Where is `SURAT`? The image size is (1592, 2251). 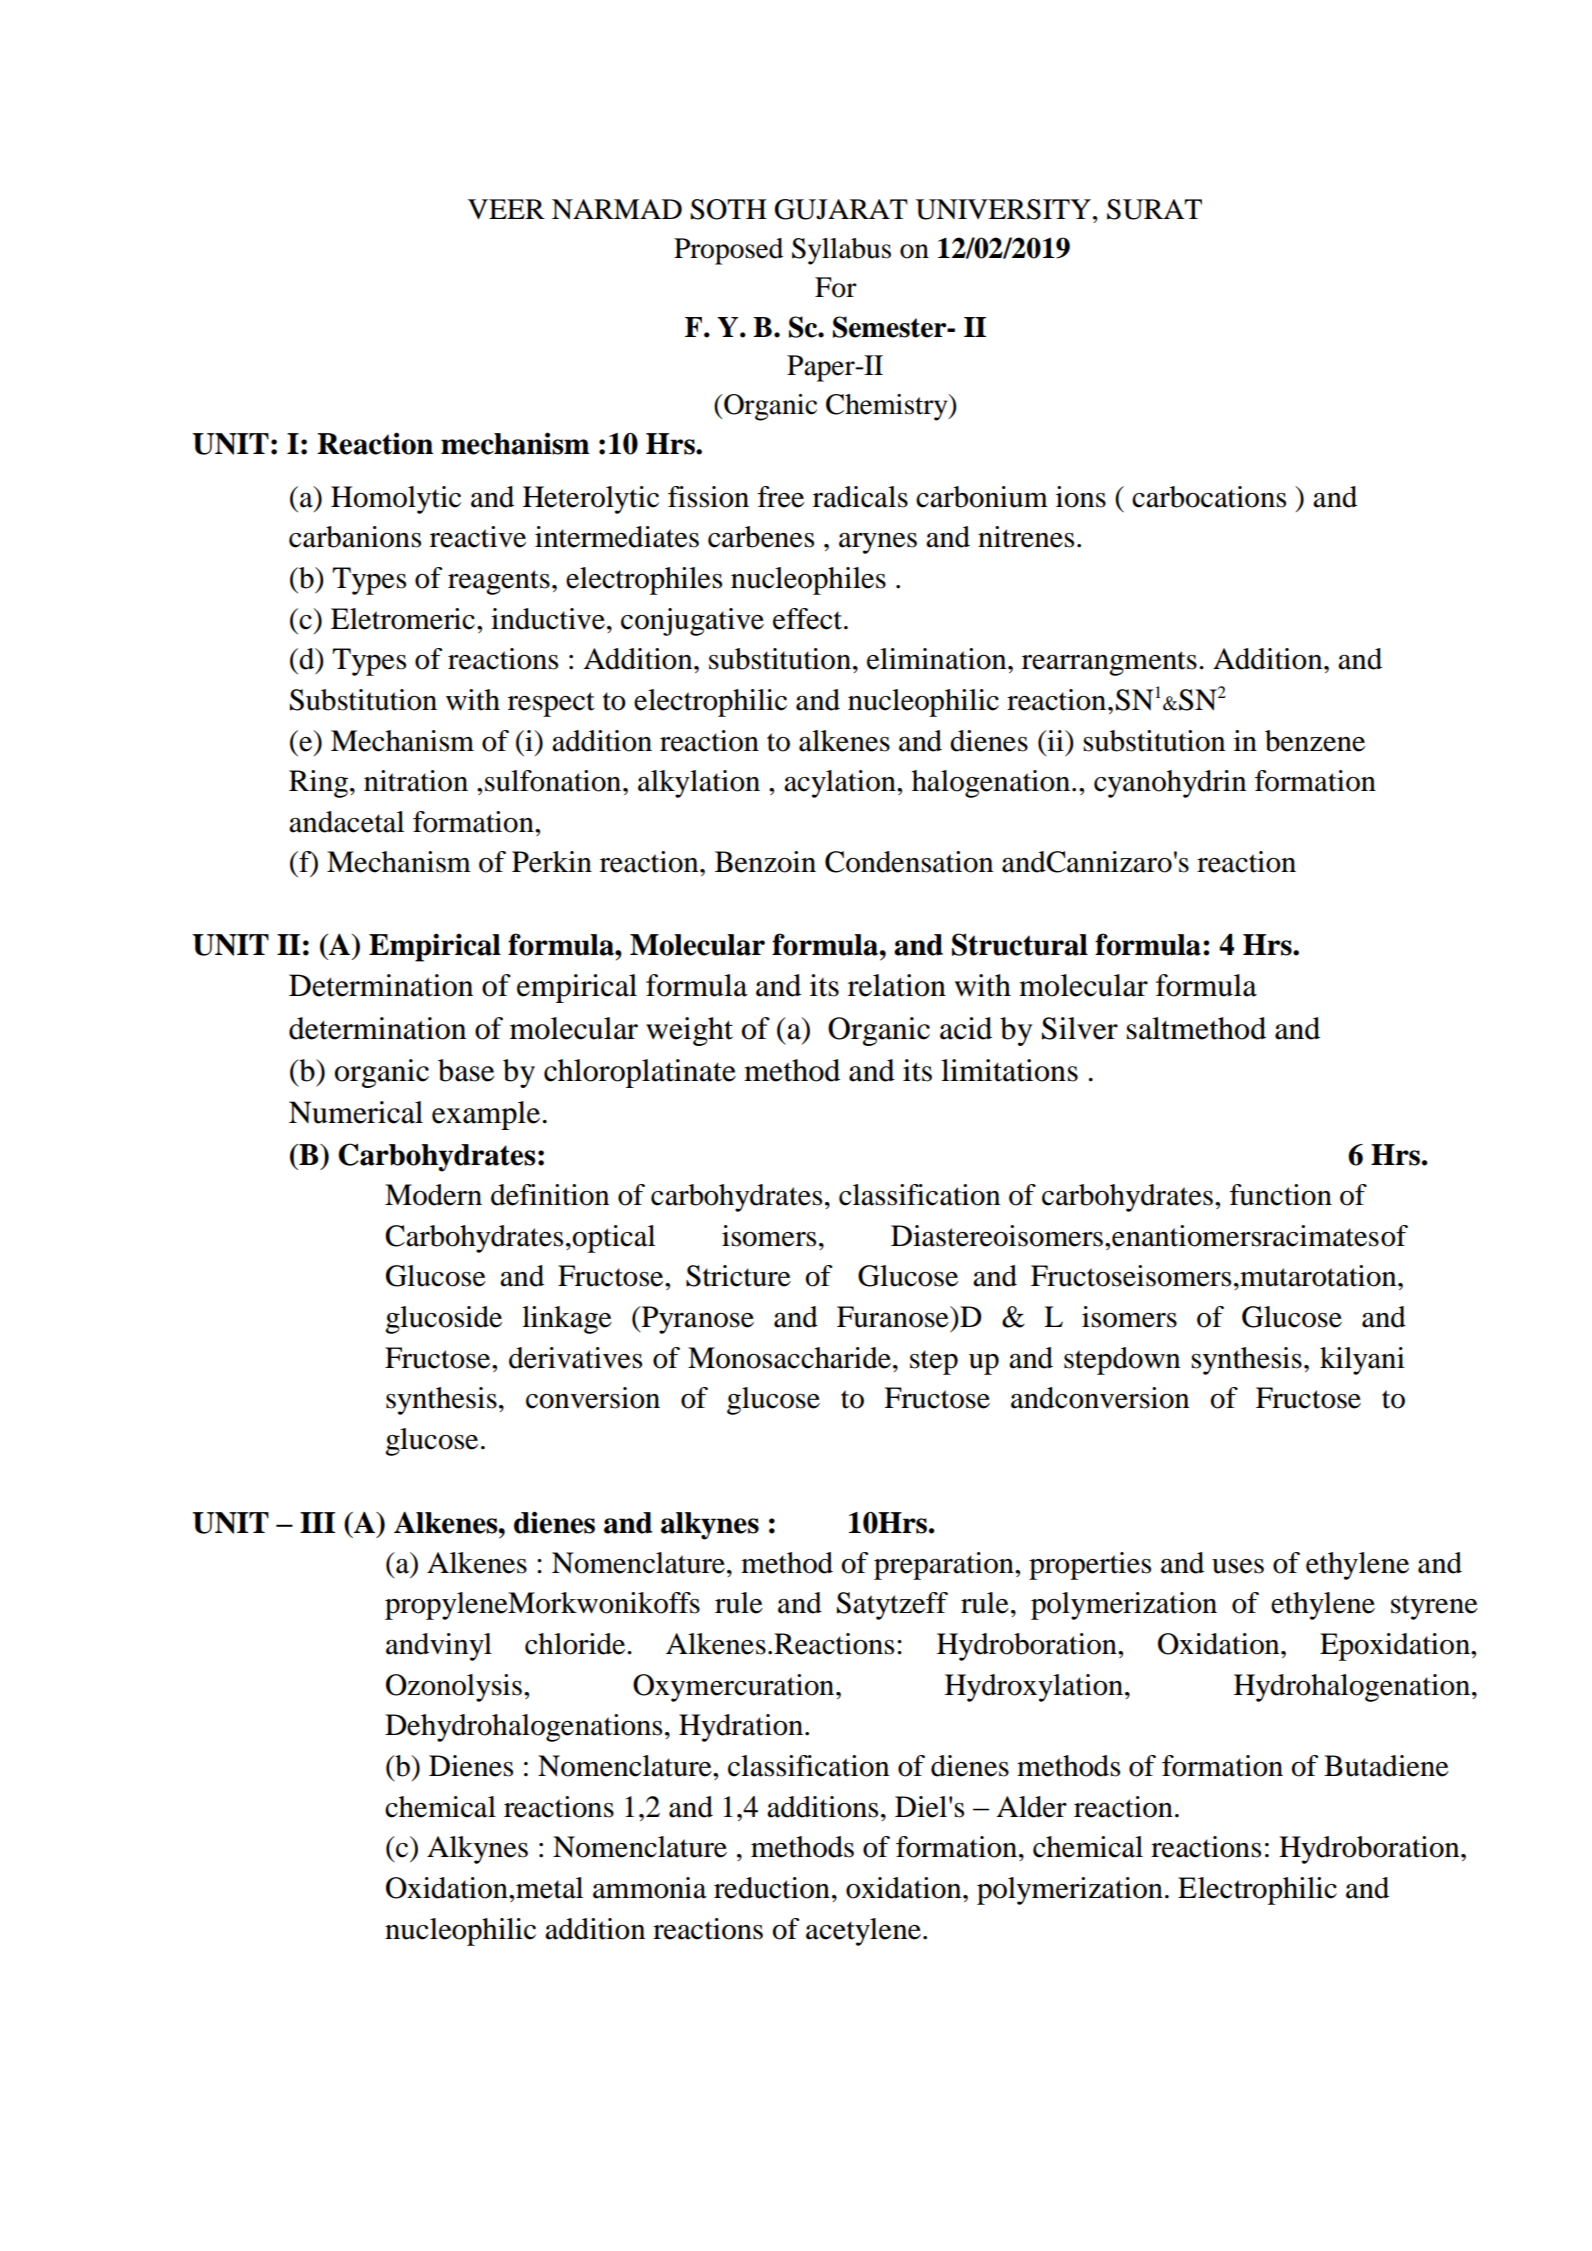 SURAT is located at coordinates (1154, 209).
